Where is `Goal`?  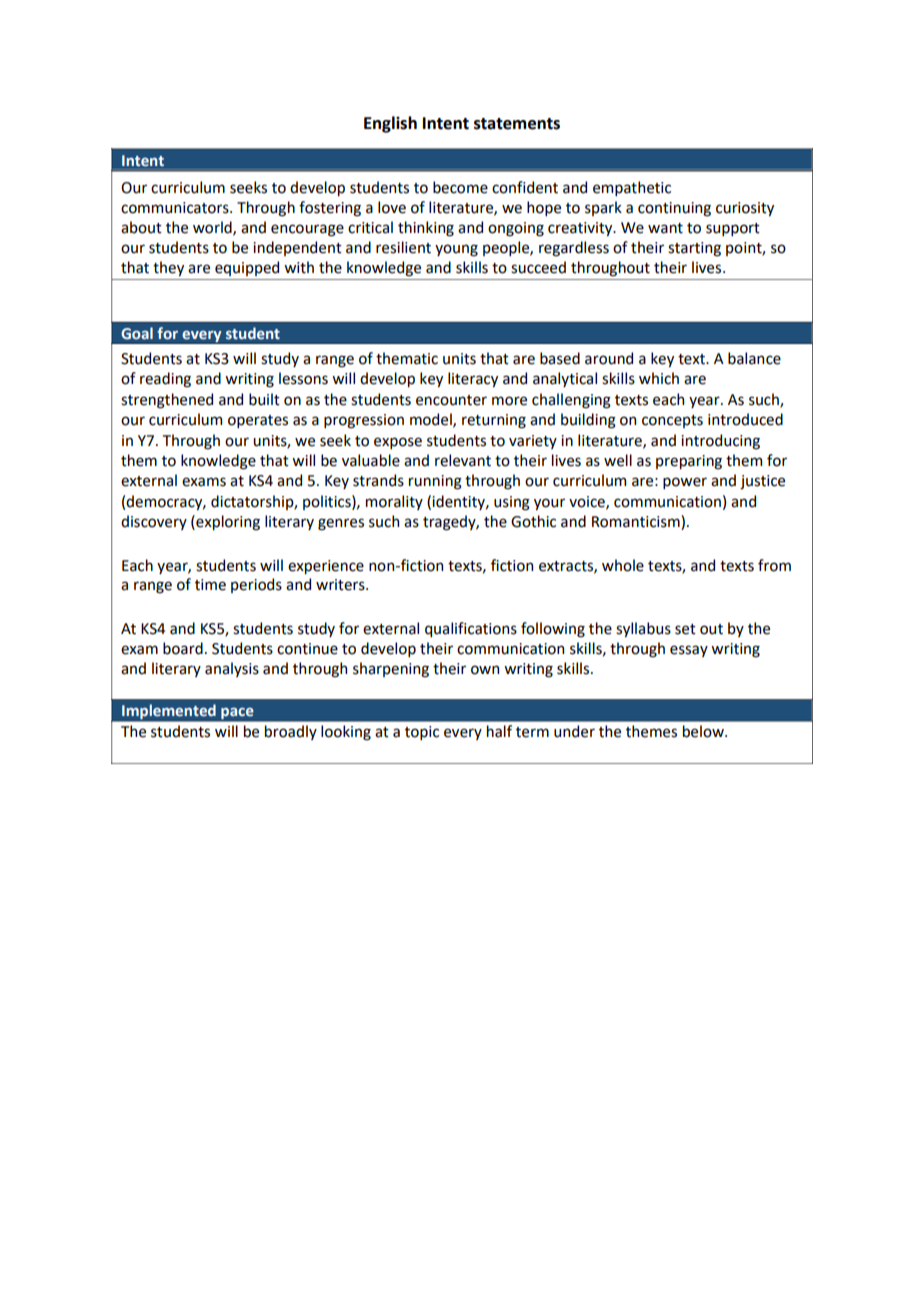 Goal is located at coordinates (137, 333).
